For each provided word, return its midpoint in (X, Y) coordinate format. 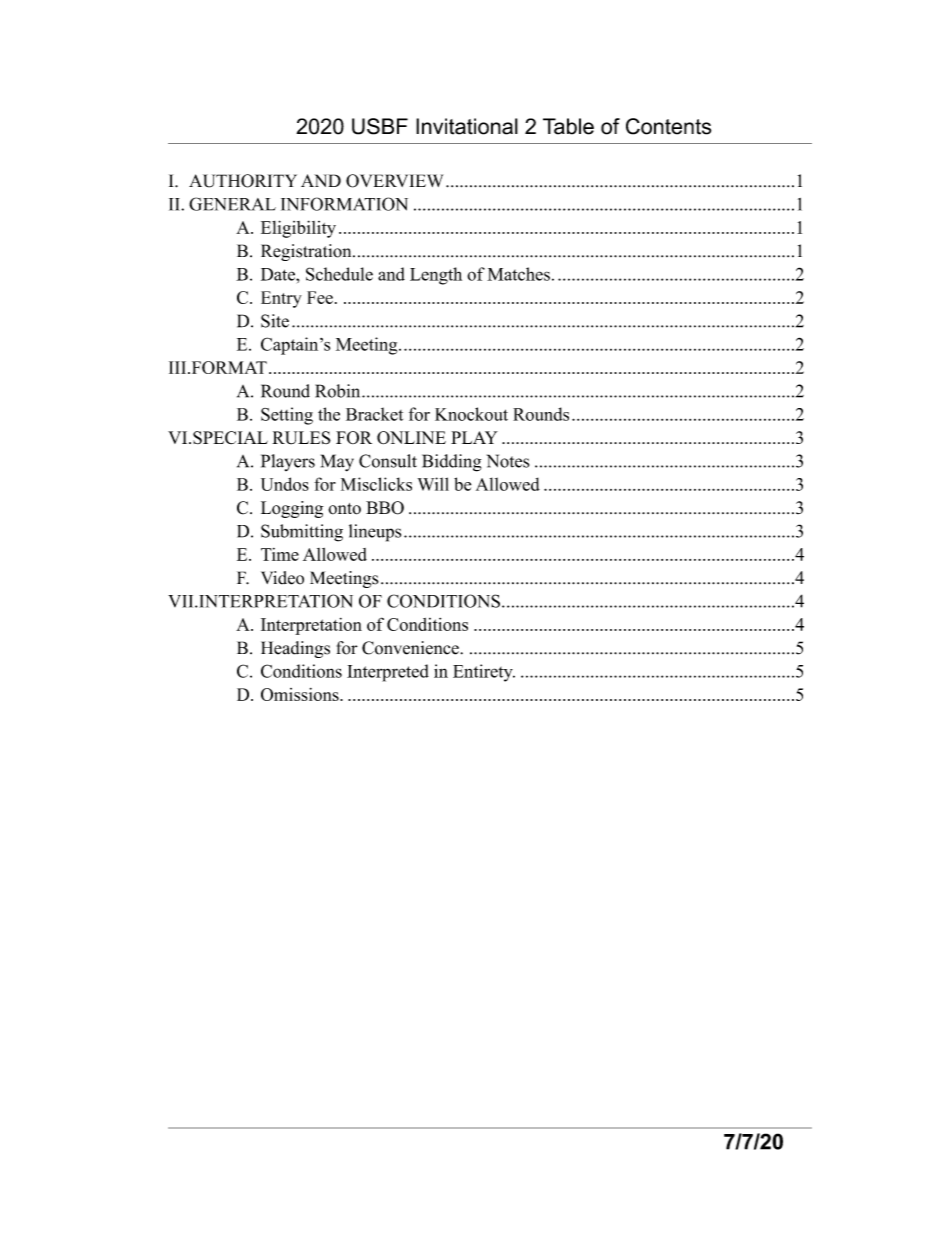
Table (568, 126)
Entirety (484, 673)
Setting (287, 416)
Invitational (467, 126)
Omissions (301, 694)
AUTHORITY (243, 181)
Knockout (471, 414)
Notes (508, 461)
